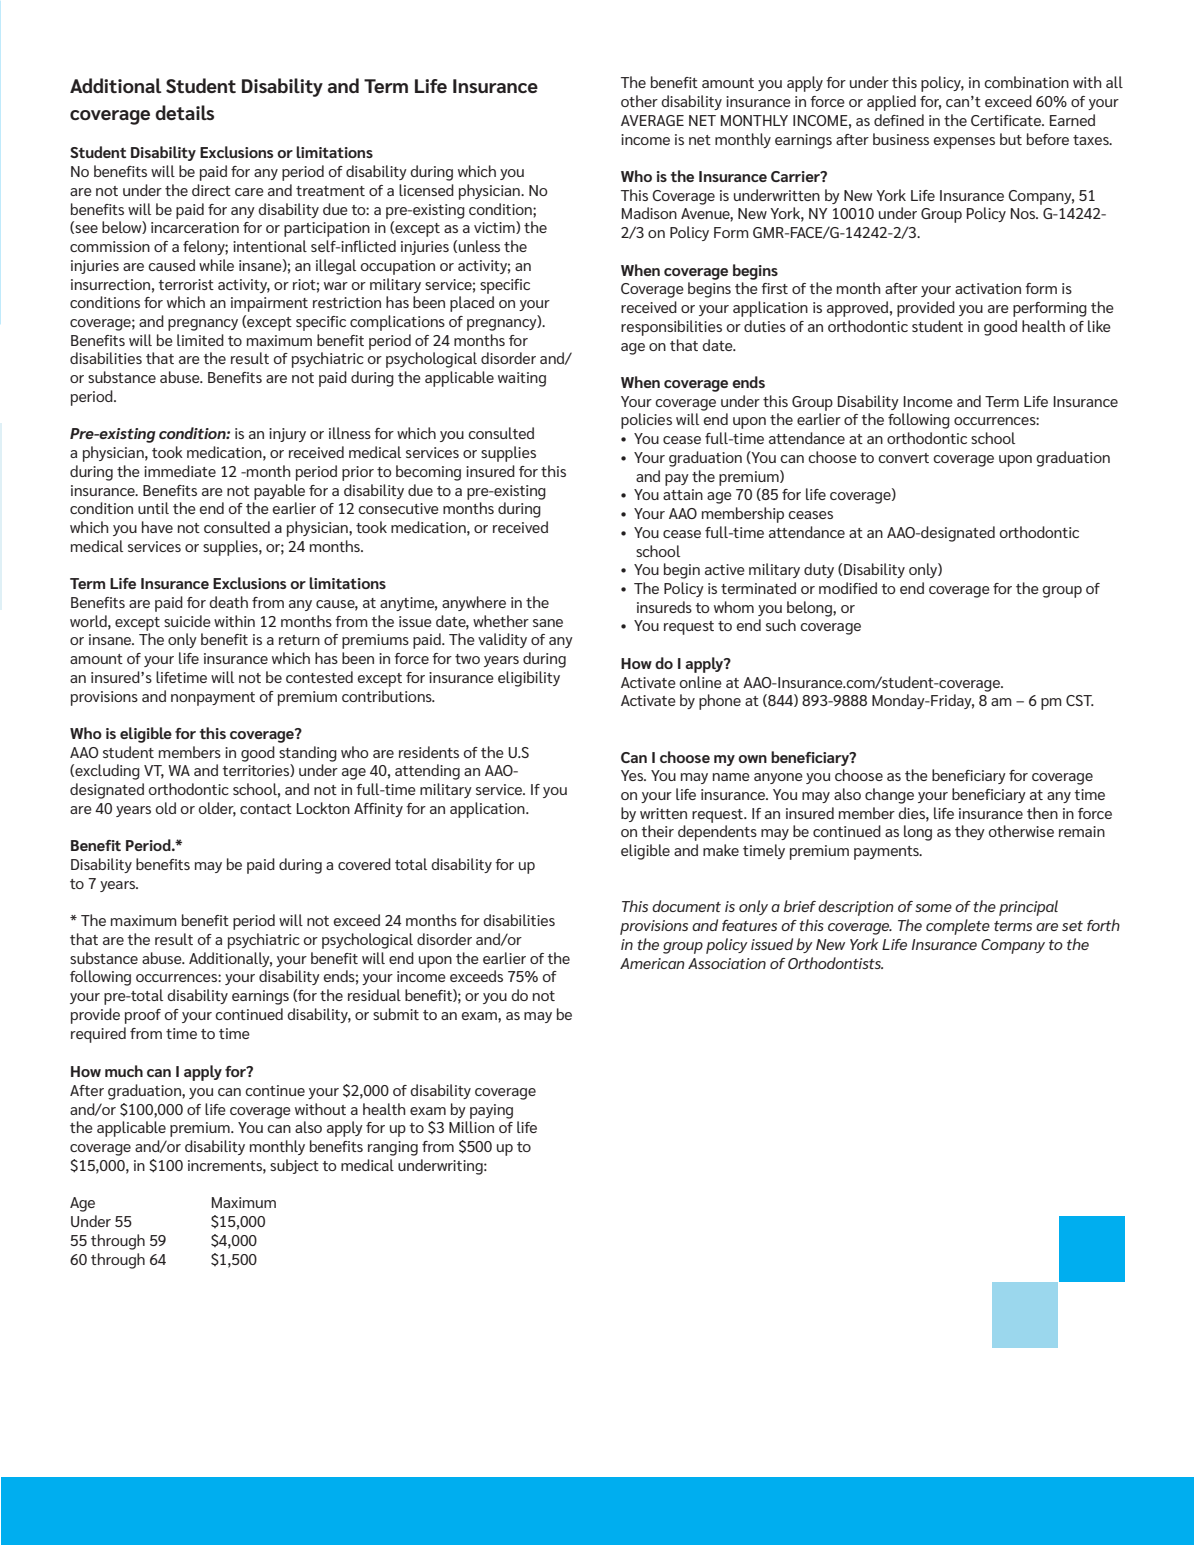  Describe the element at coordinates (903, 458) in the screenshot. I see `convert` at that location.
